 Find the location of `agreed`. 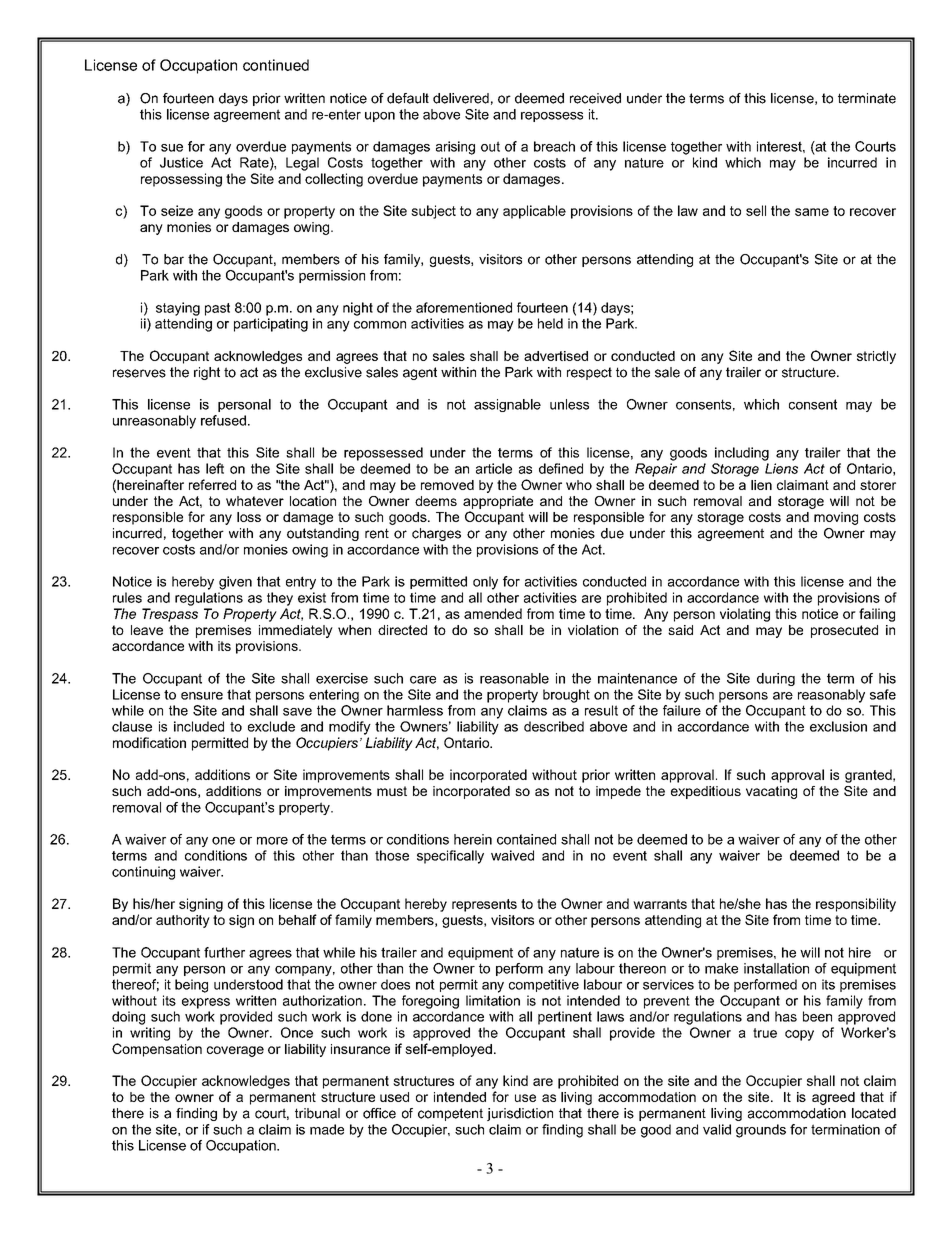

agreed is located at coordinates (833, 1098).
